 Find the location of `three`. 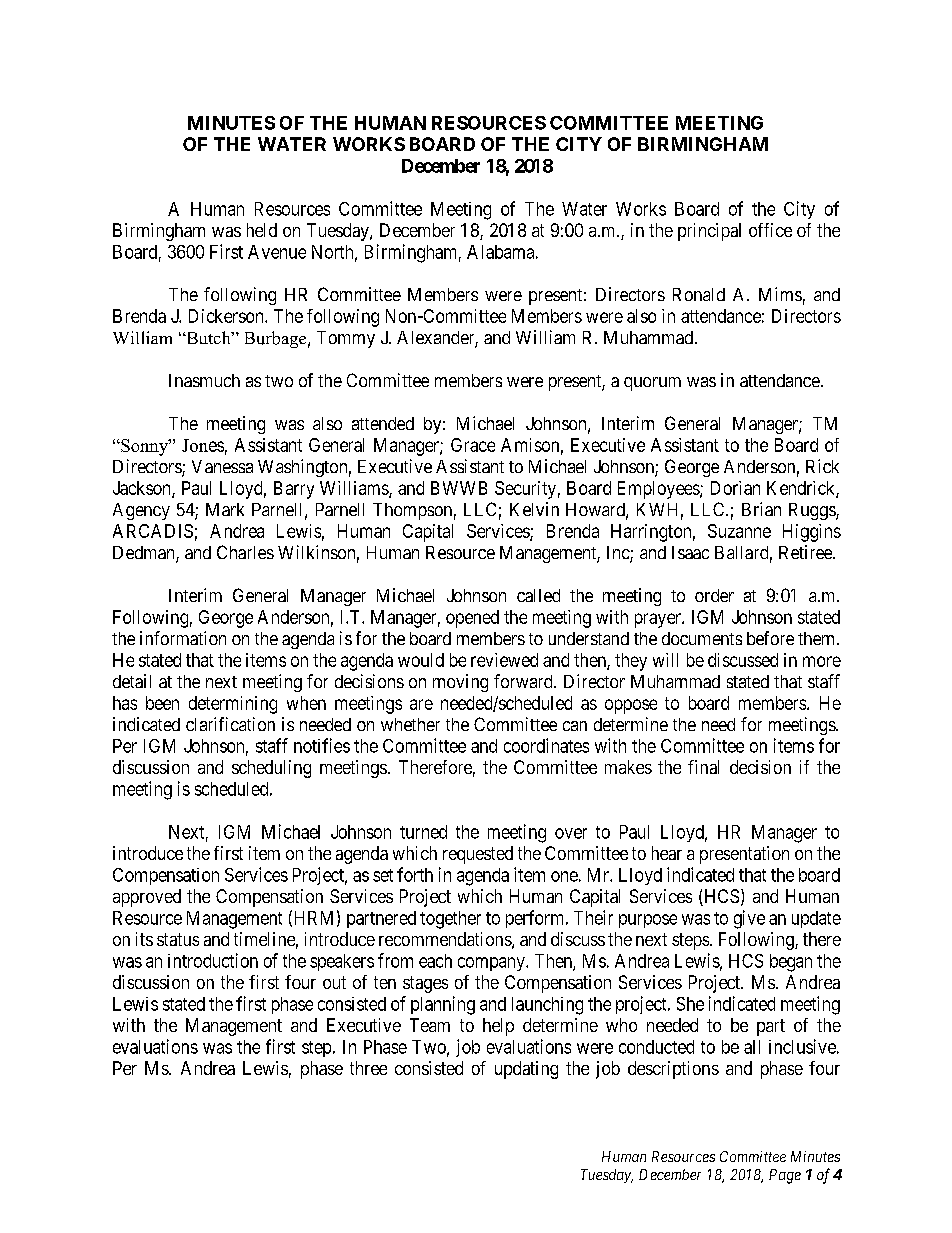

three is located at coordinates (368, 1068).
